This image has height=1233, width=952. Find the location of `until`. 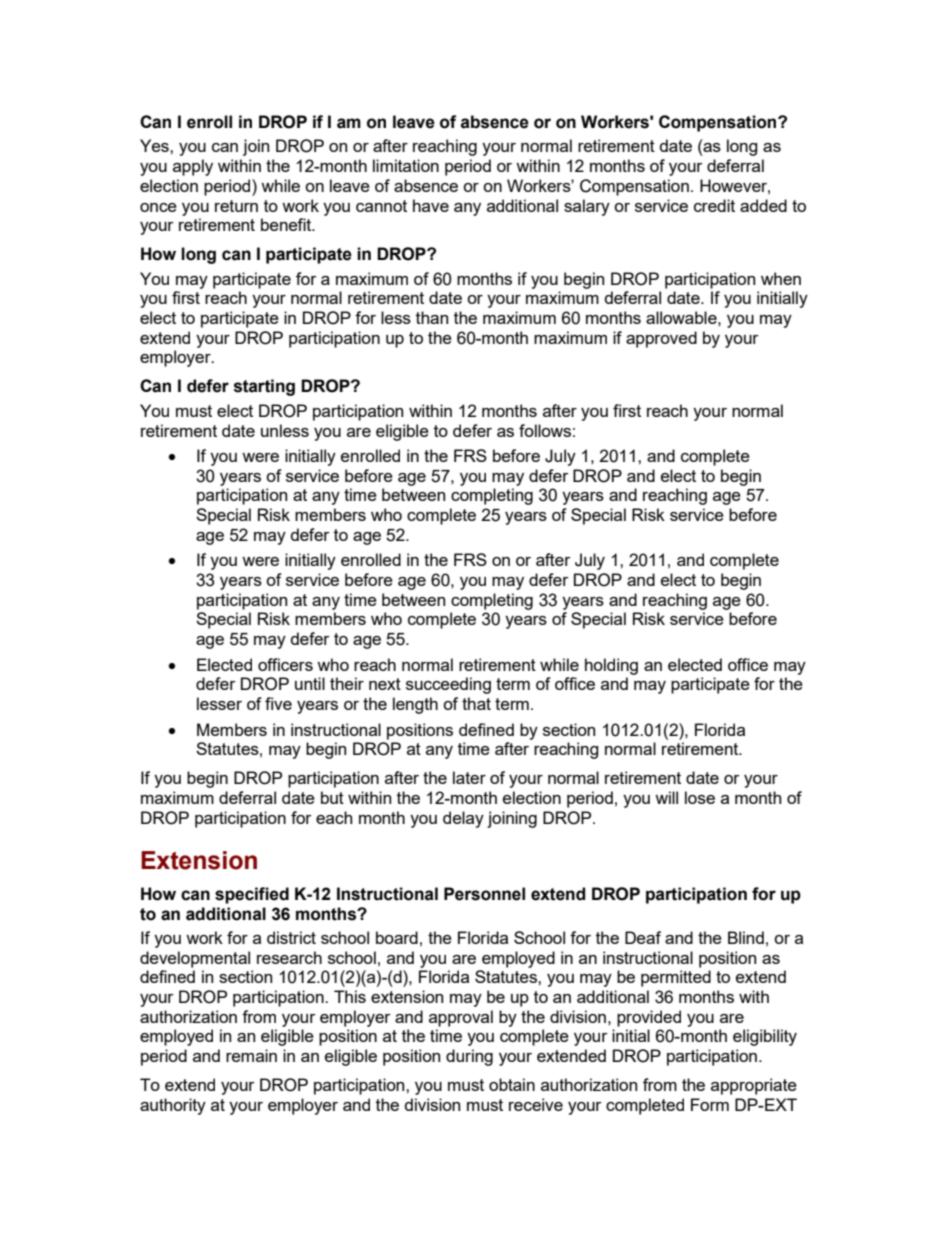

until is located at coordinates (310, 683).
